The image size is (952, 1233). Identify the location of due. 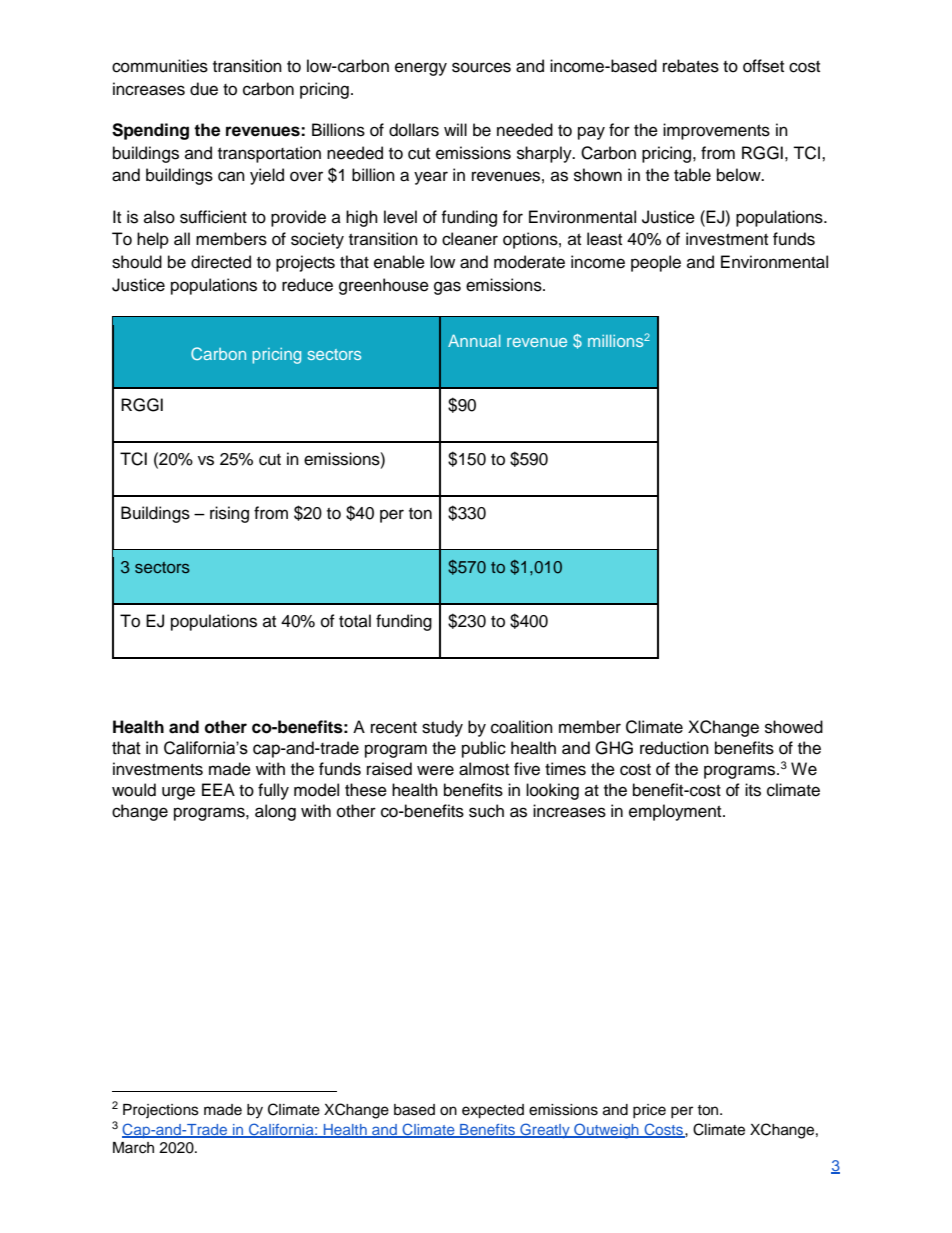
(204, 89).
